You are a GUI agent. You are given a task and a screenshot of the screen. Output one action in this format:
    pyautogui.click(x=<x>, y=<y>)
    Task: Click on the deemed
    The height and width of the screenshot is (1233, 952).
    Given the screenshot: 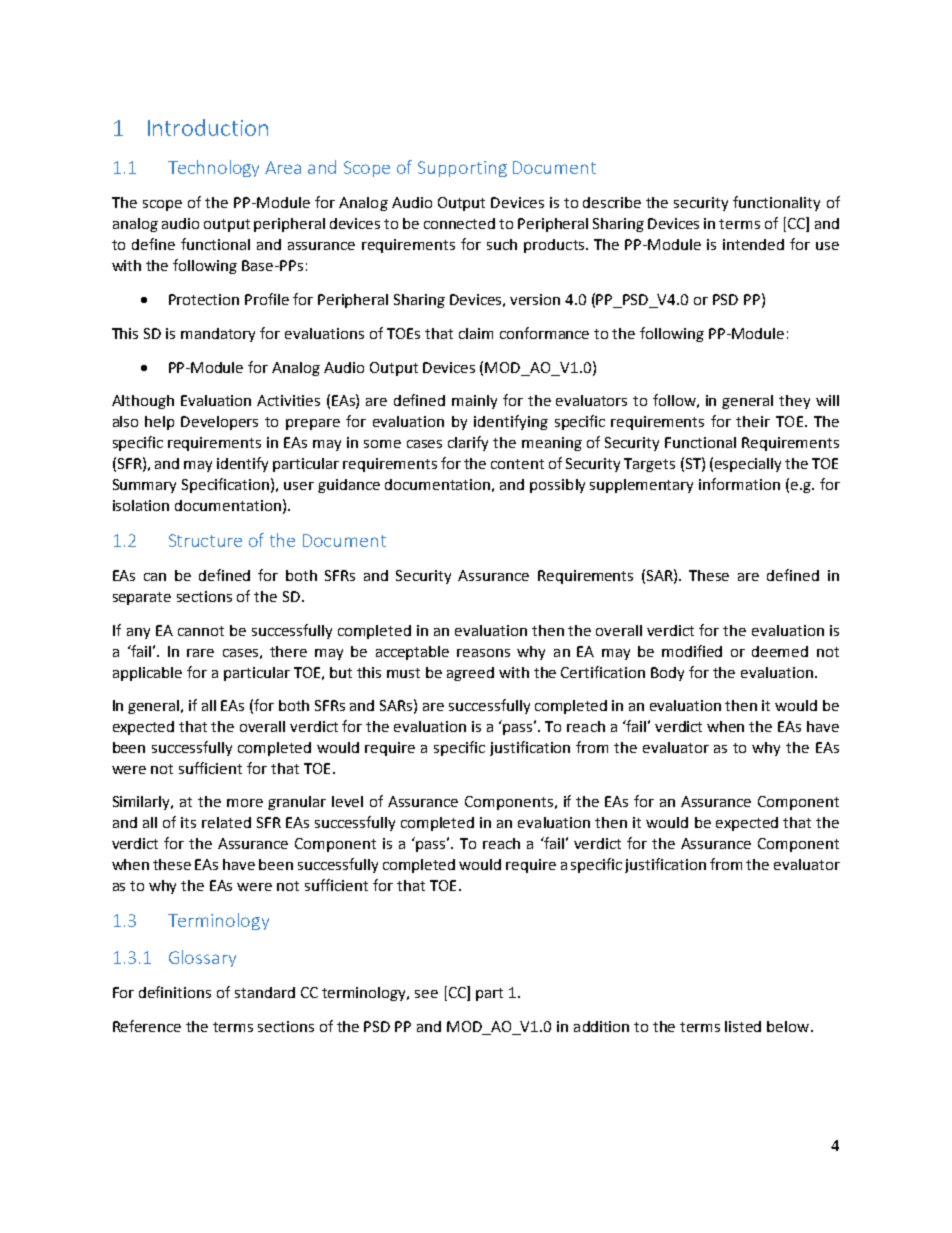 What is the action you would take?
    pyautogui.click(x=780, y=651)
